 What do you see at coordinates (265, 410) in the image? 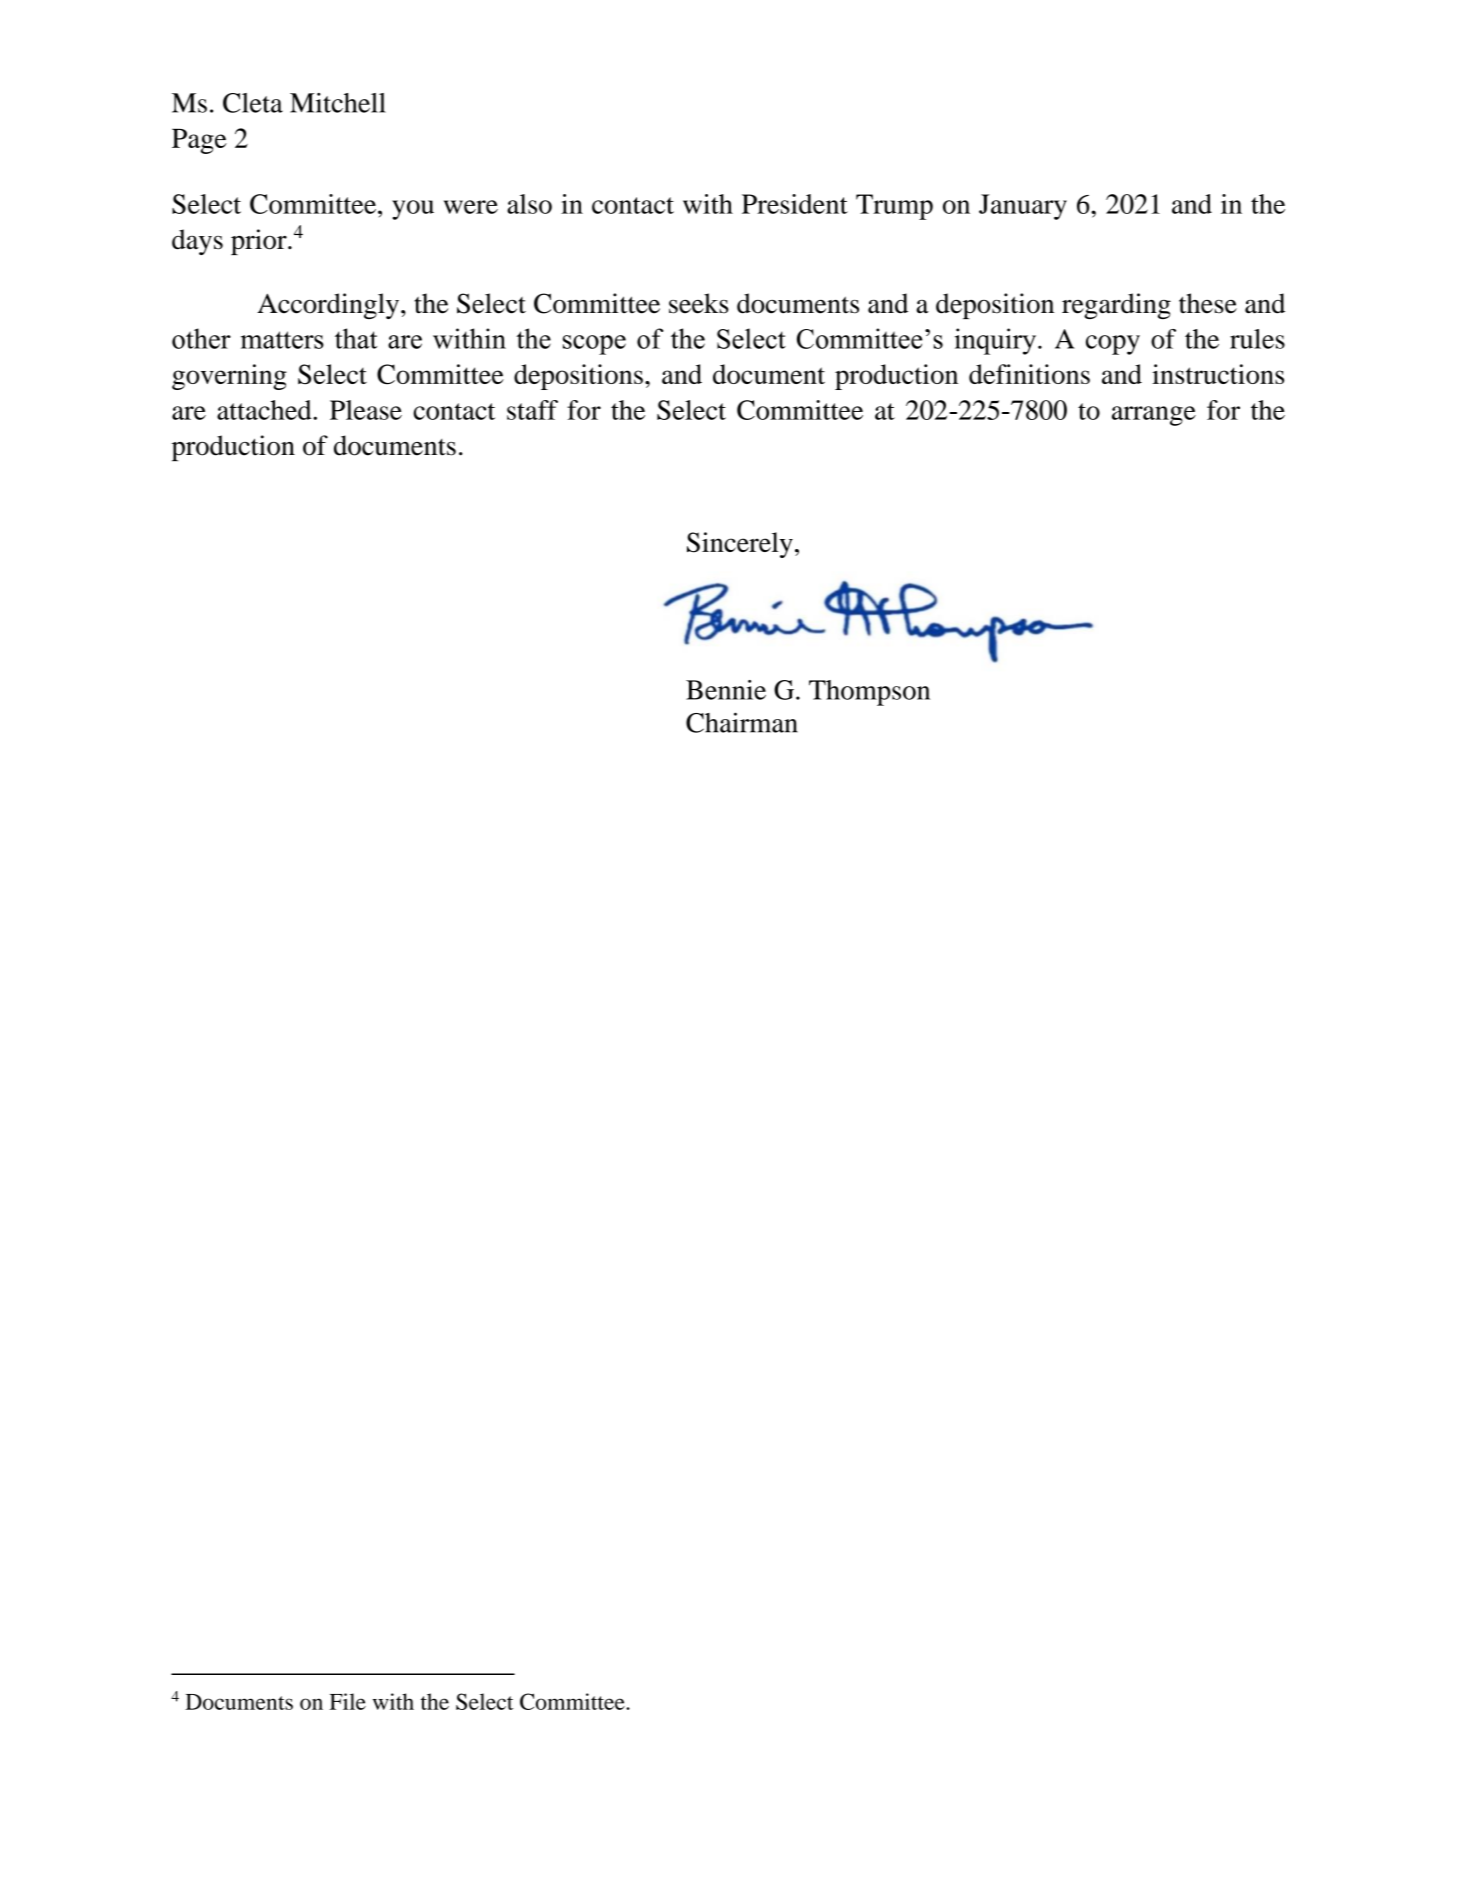
I see `attached` at bounding box center [265, 410].
